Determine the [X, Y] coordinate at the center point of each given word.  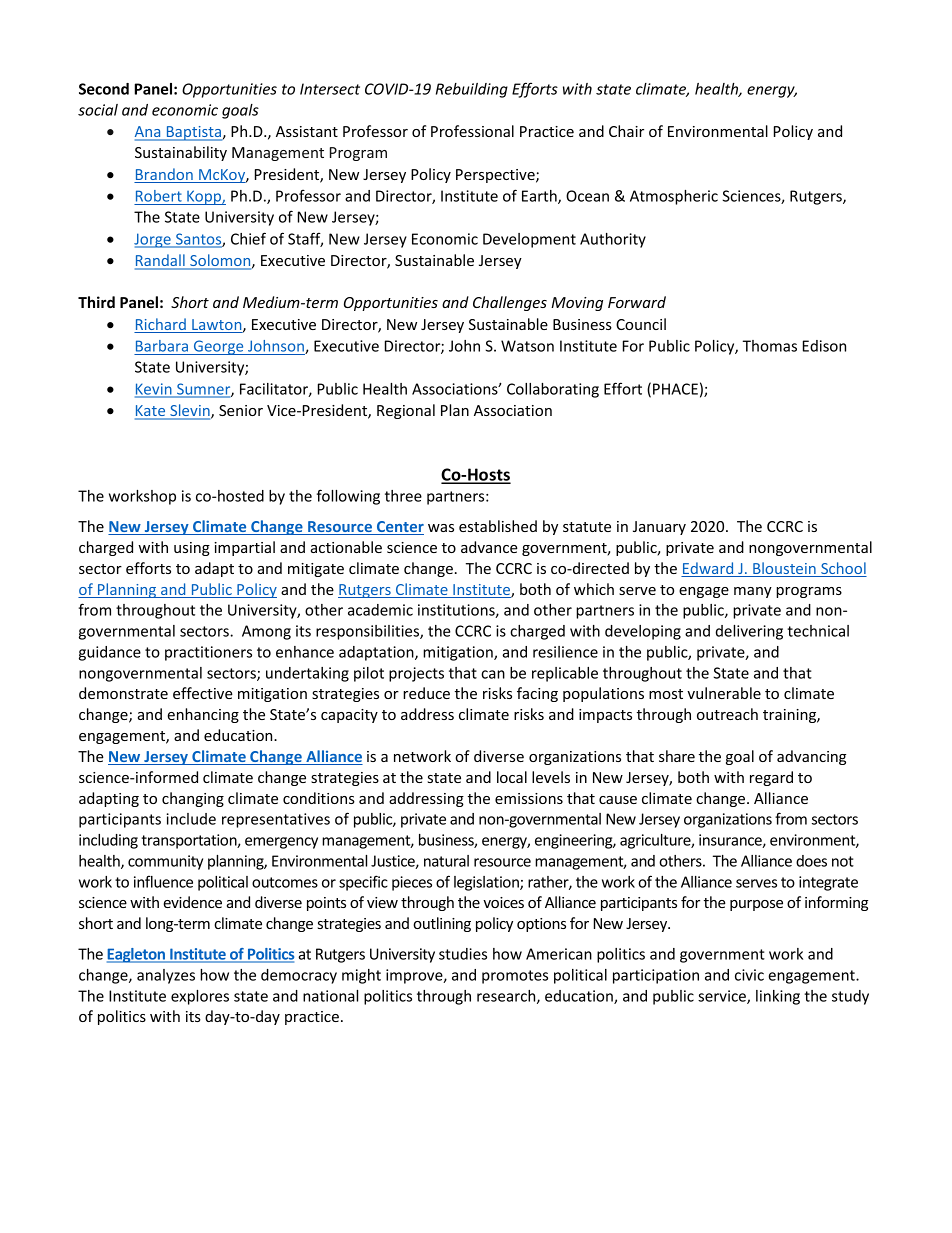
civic [749, 975]
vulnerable [724, 693]
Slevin [190, 411]
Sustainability [181, 153]
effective [203, 693]
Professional [472, 131]
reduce [426, 693]
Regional [406, 411]
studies [463, 954]
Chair [626, 131]
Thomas [770, 346]
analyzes [166, 976]
